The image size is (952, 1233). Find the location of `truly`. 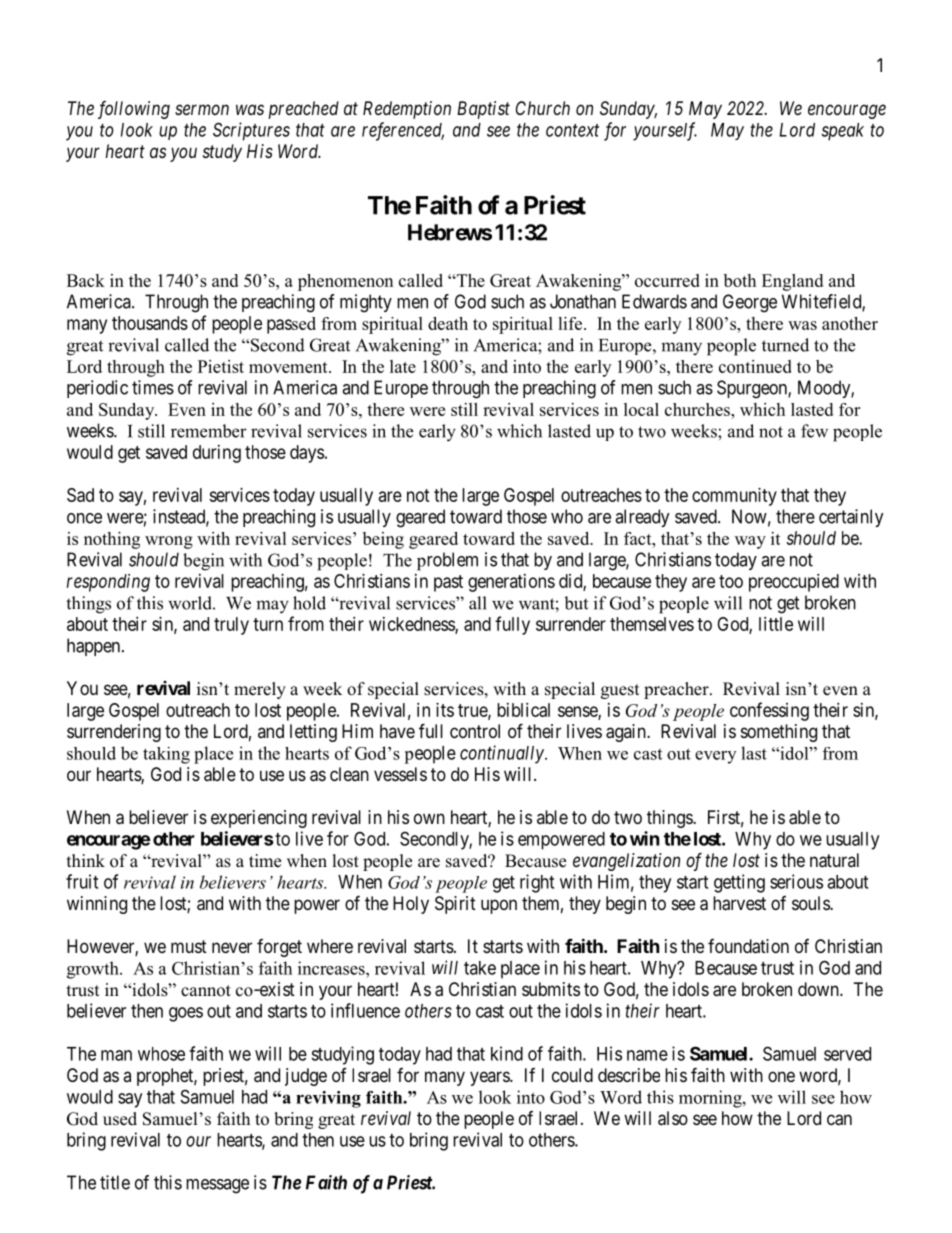

truly is located at coordinates (231, 626).
